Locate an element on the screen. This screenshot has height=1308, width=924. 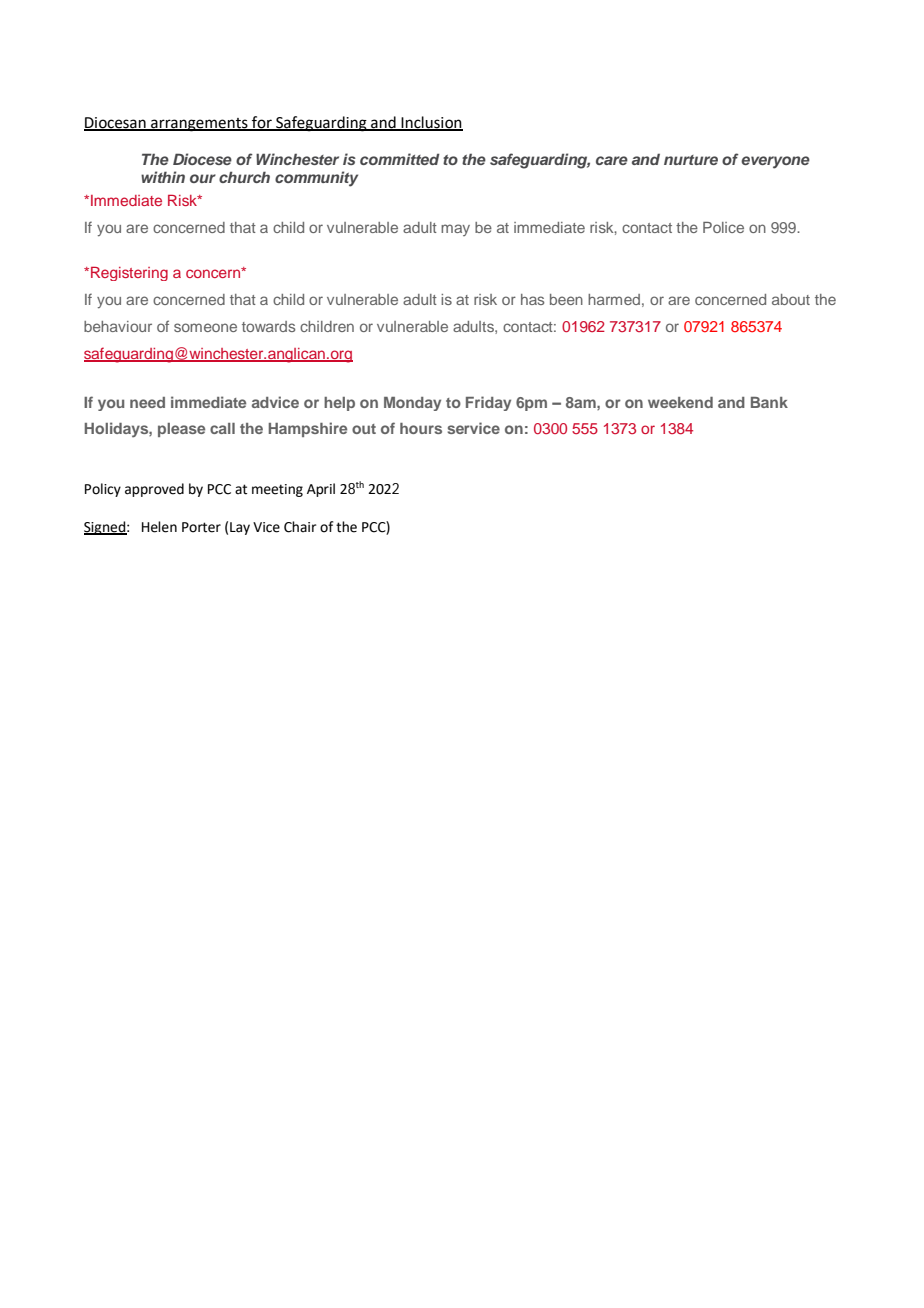
Bank is located at coordinates (769, 402).
